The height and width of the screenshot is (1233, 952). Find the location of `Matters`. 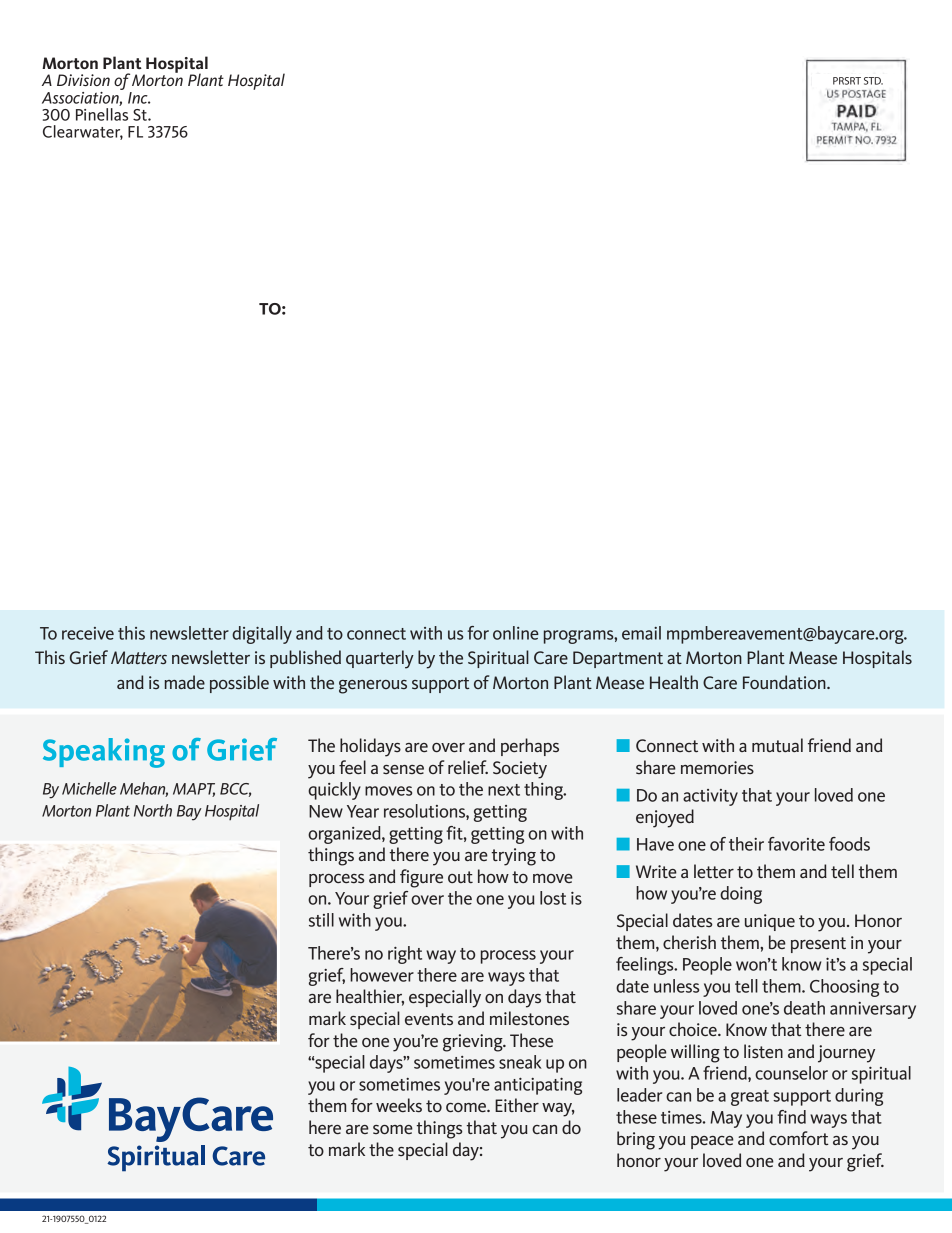

Matters is located at coordinates (139, 657).
